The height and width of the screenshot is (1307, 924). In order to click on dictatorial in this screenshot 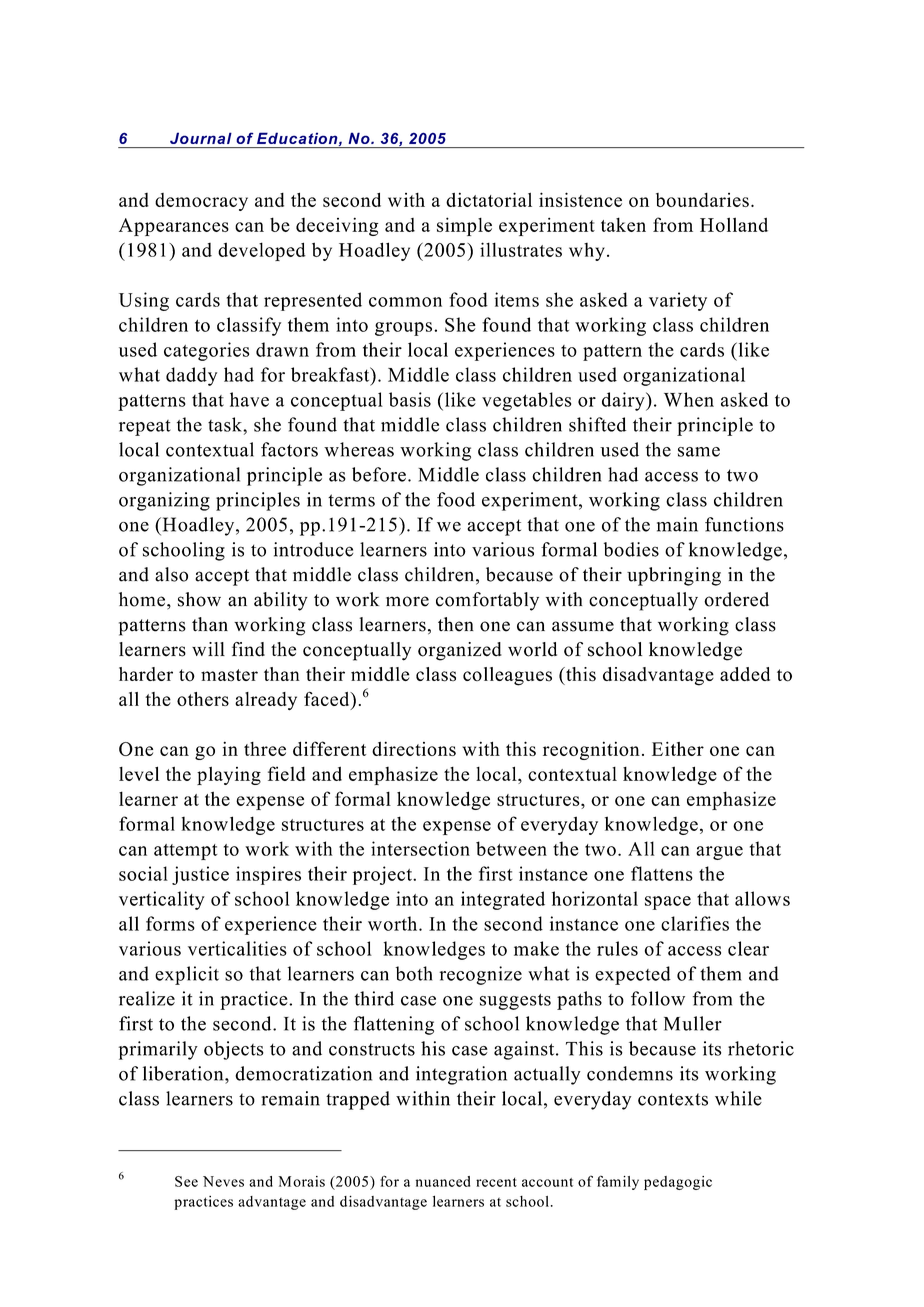, I will do `click(489, 199)`.
